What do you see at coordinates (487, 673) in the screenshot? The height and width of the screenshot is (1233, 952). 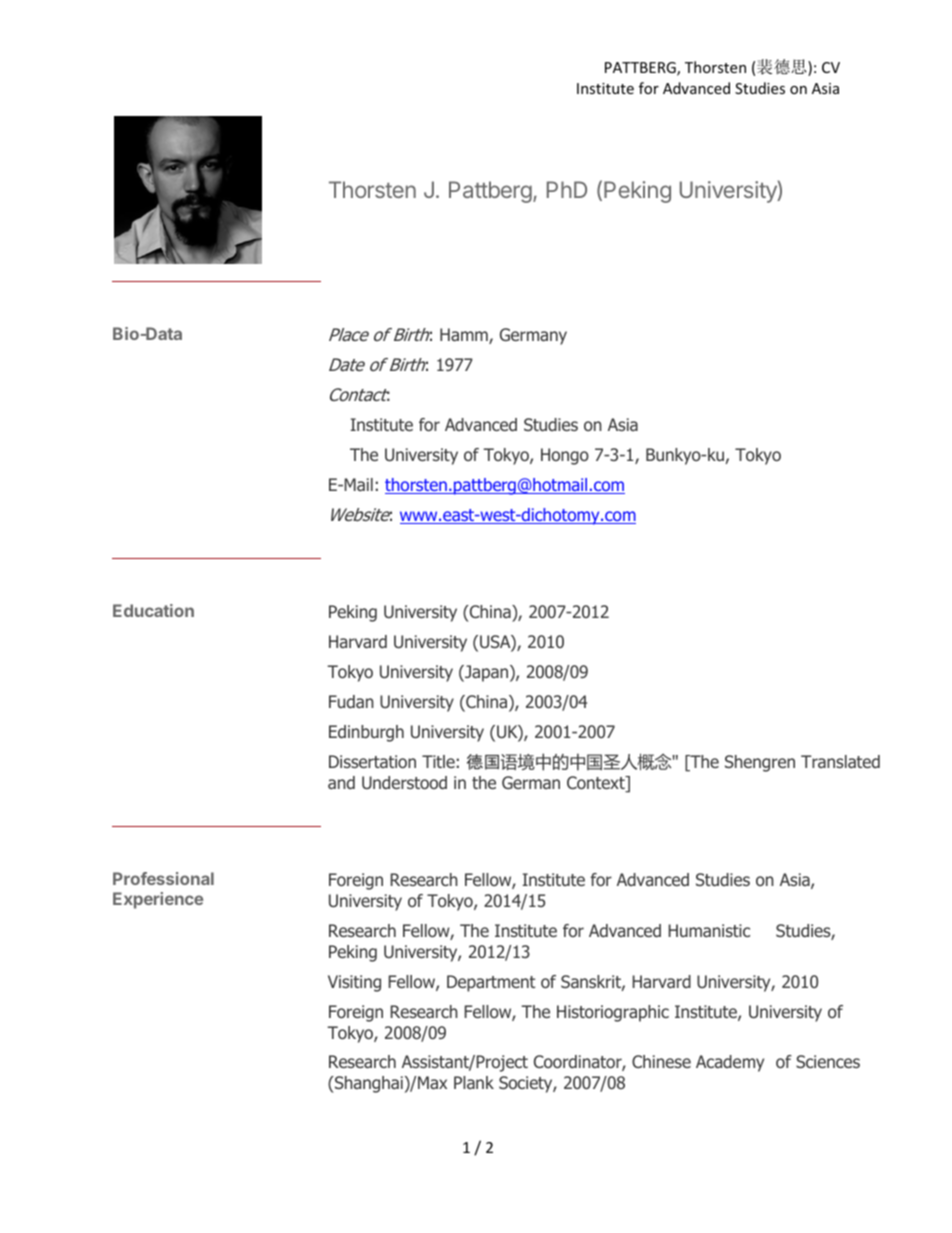 I see `Japan` at bounding box center [487, 673].
